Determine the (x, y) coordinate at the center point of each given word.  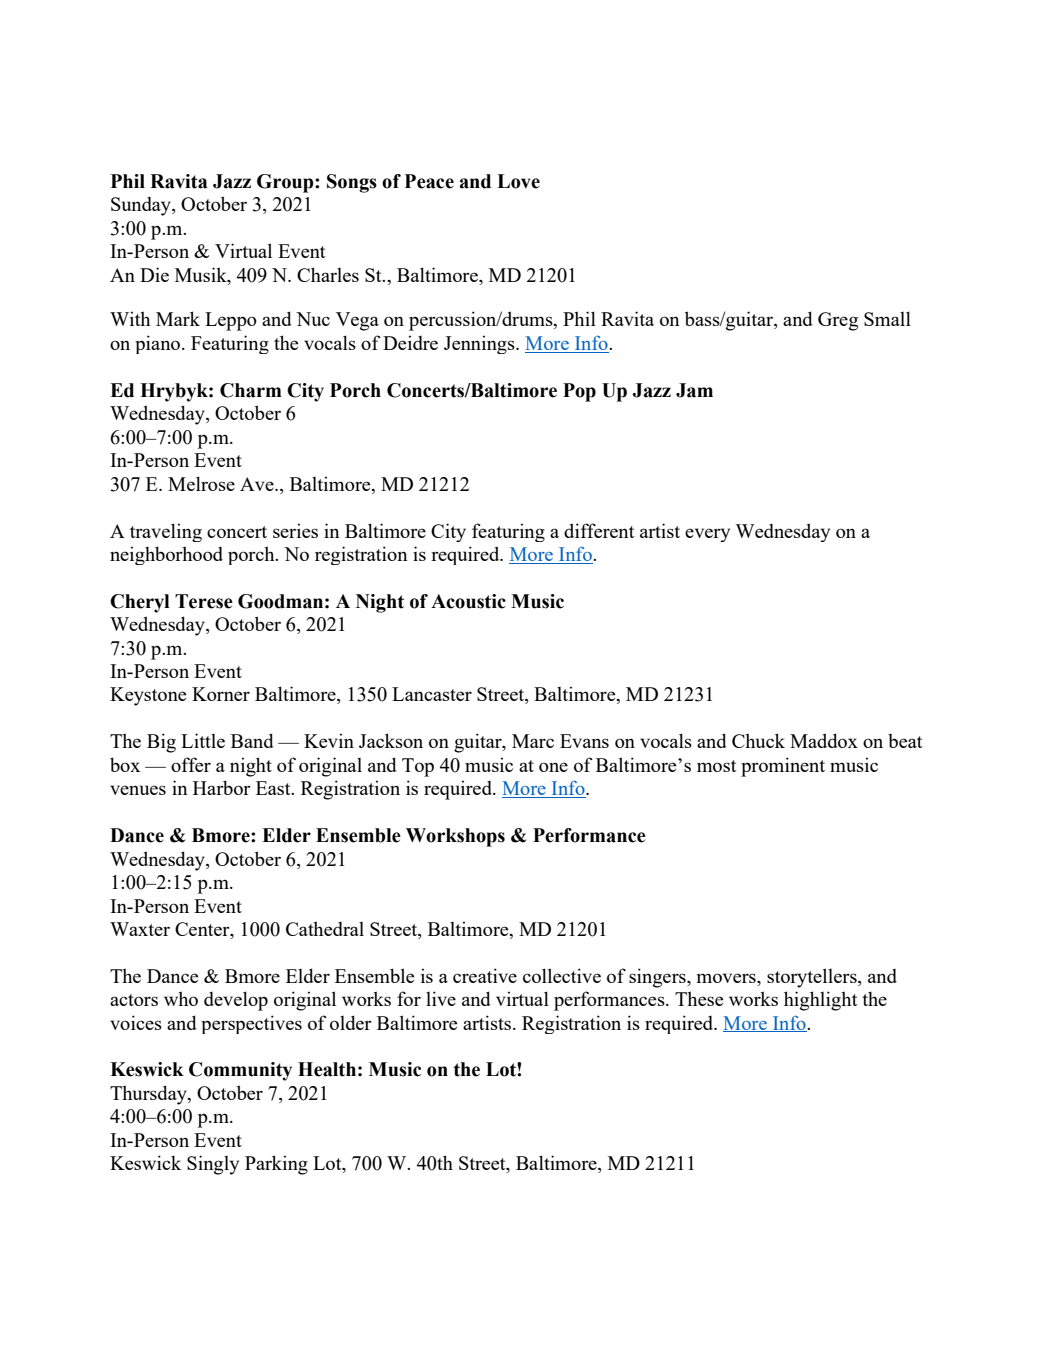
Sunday (142, 206)
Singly (213, 1165)
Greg (838, 321)
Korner (221, 694)
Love (518, 181)
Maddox (824, 740)
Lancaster (432, 694)
